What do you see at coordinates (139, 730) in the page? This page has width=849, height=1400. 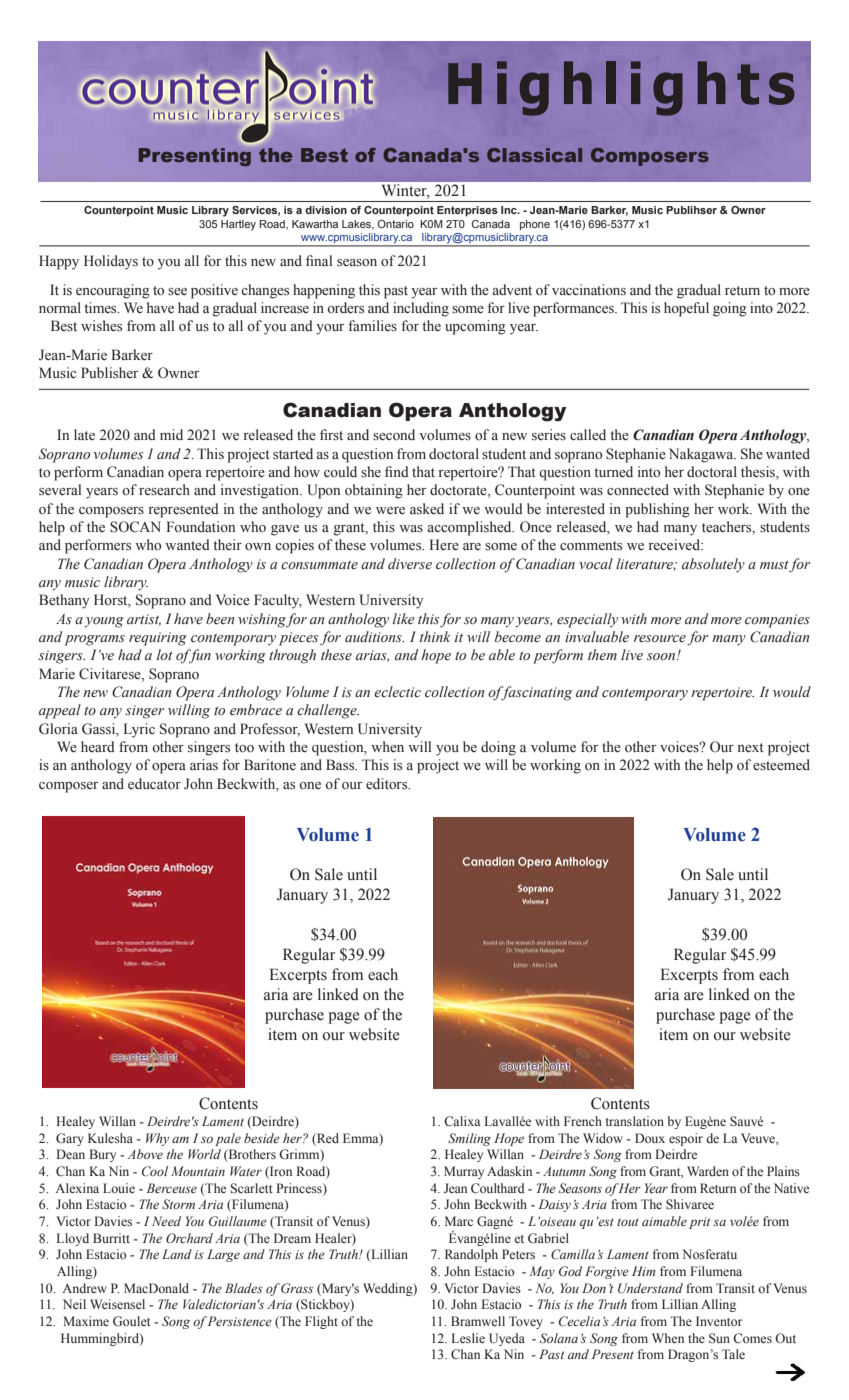 I see `Lyric` at bounding box center [139, 730].
